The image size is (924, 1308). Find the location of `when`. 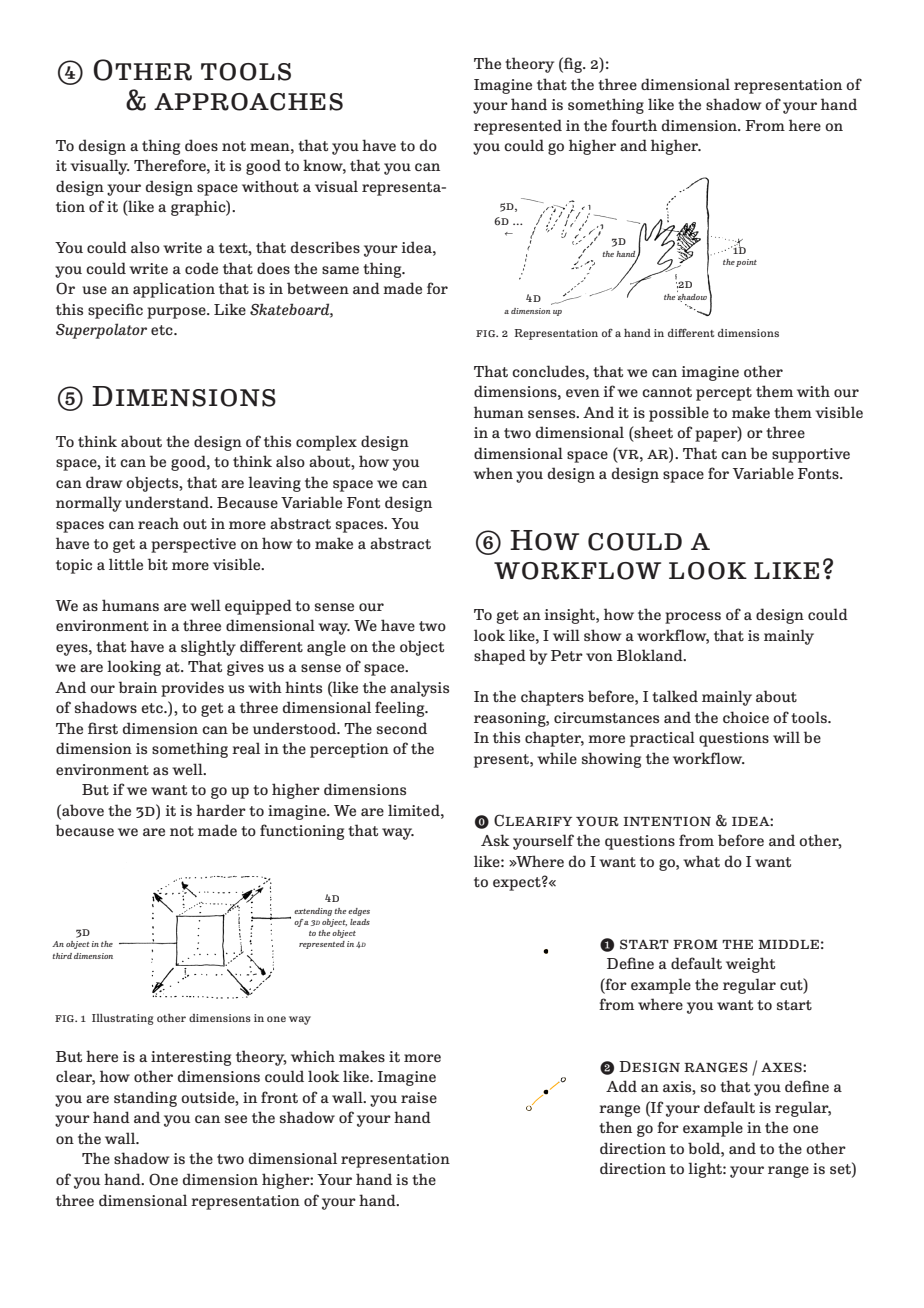

when is located at coordinates (493, 473).
